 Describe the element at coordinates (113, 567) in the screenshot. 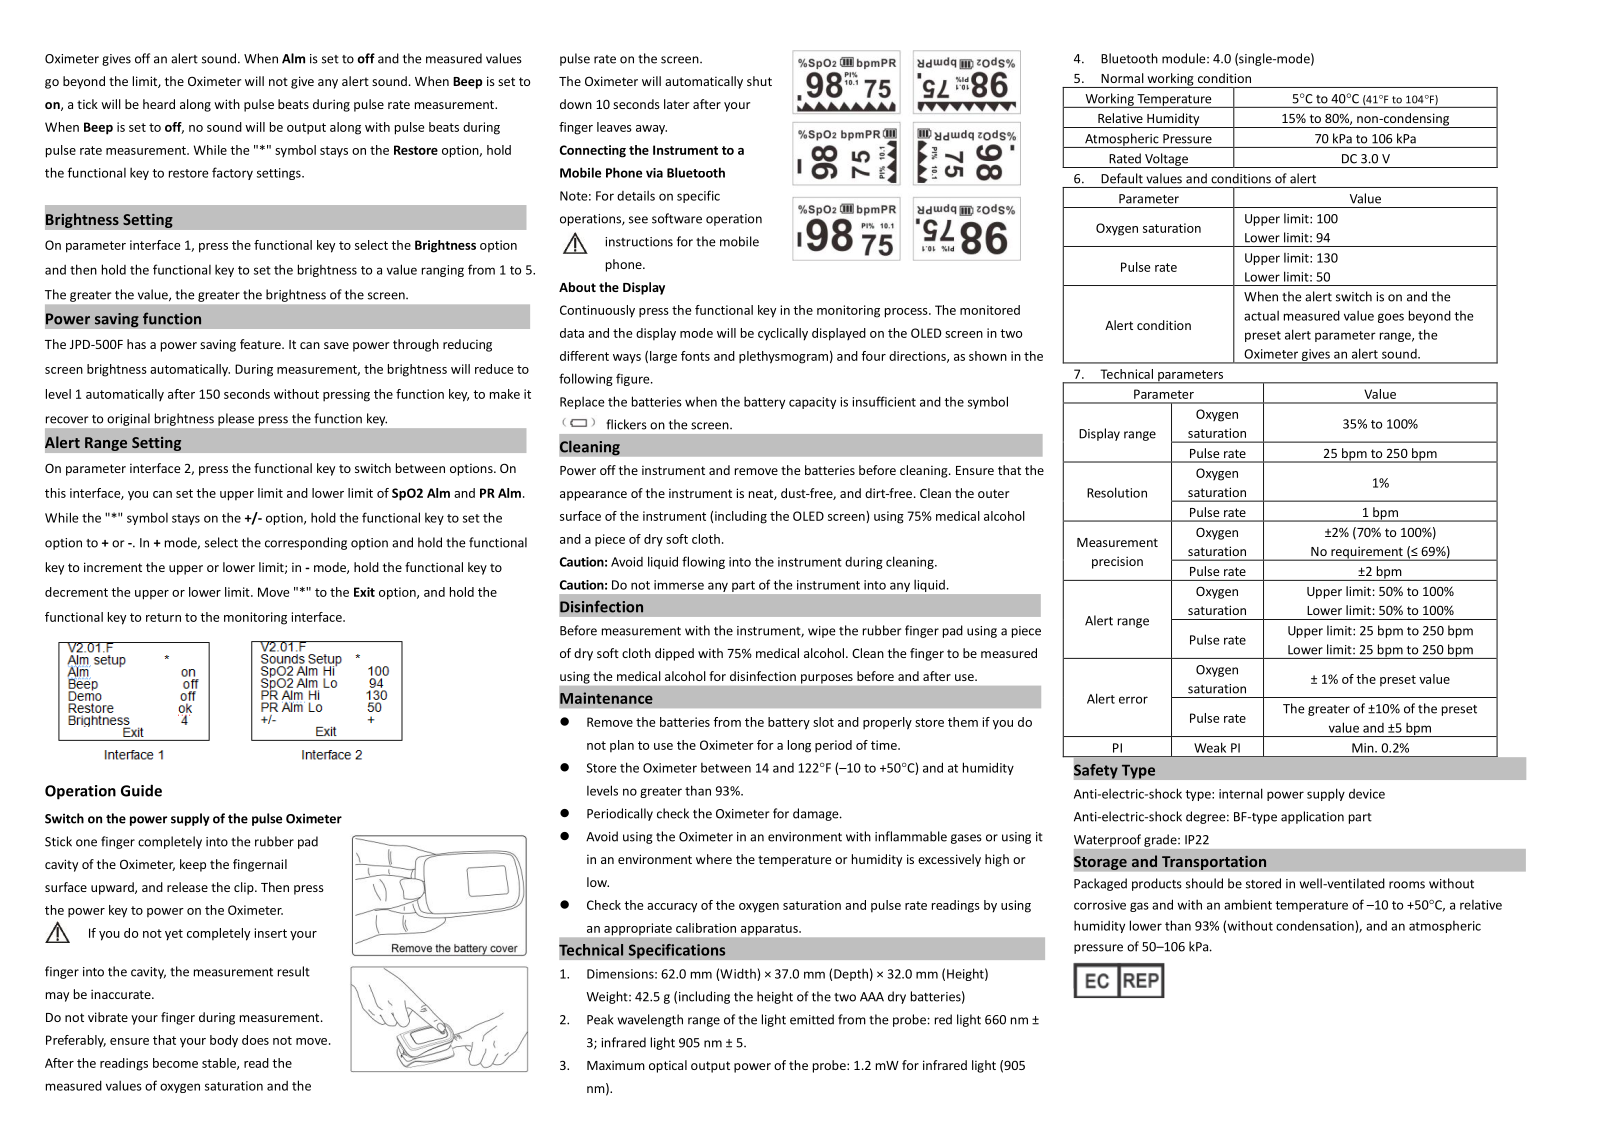

I see `increment` at that location.
